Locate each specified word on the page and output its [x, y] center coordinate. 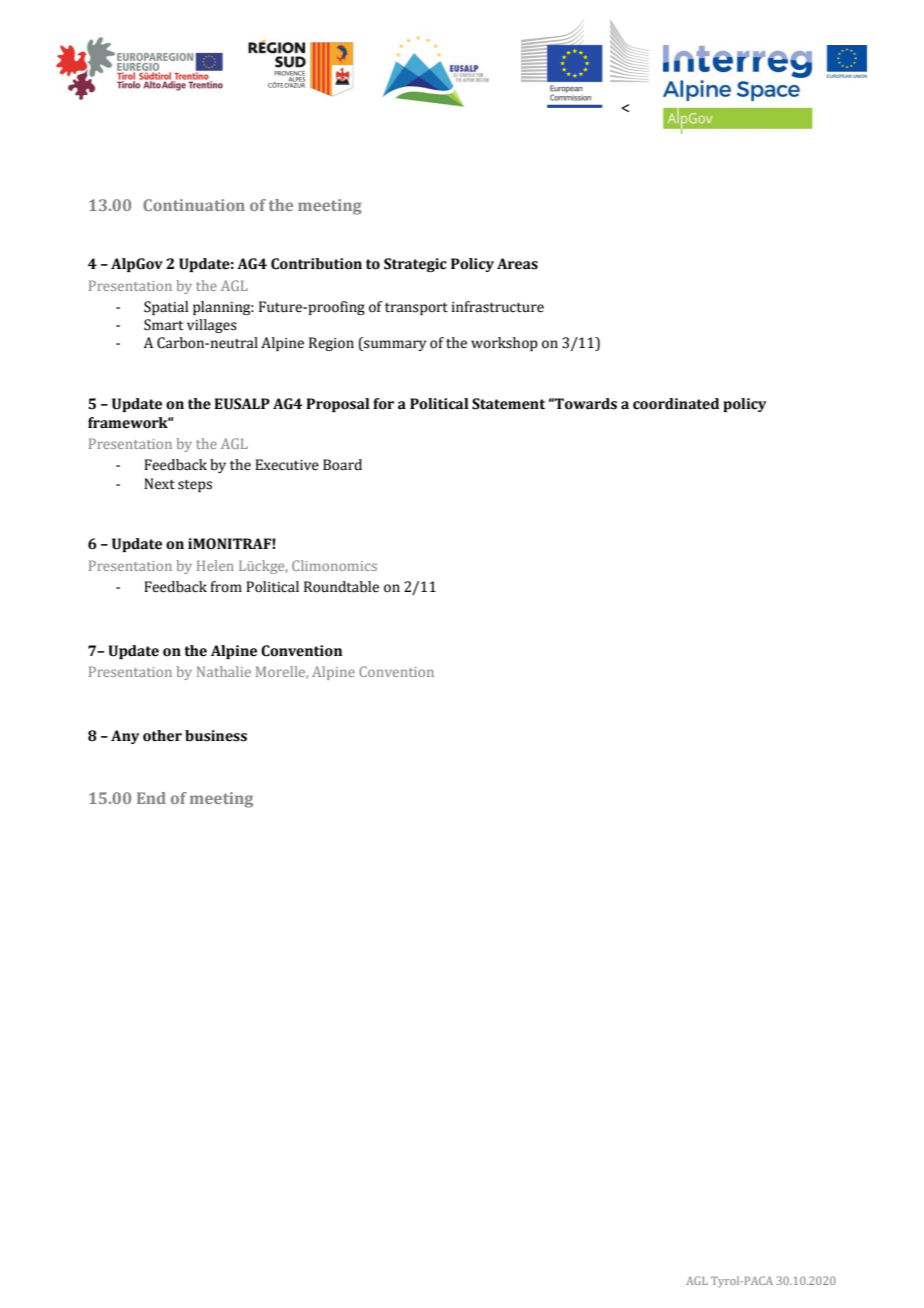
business [216, 736]
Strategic [415, 265]
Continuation [194, 205]
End [151, 798]
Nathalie [224, 671]
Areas [517, 264]
